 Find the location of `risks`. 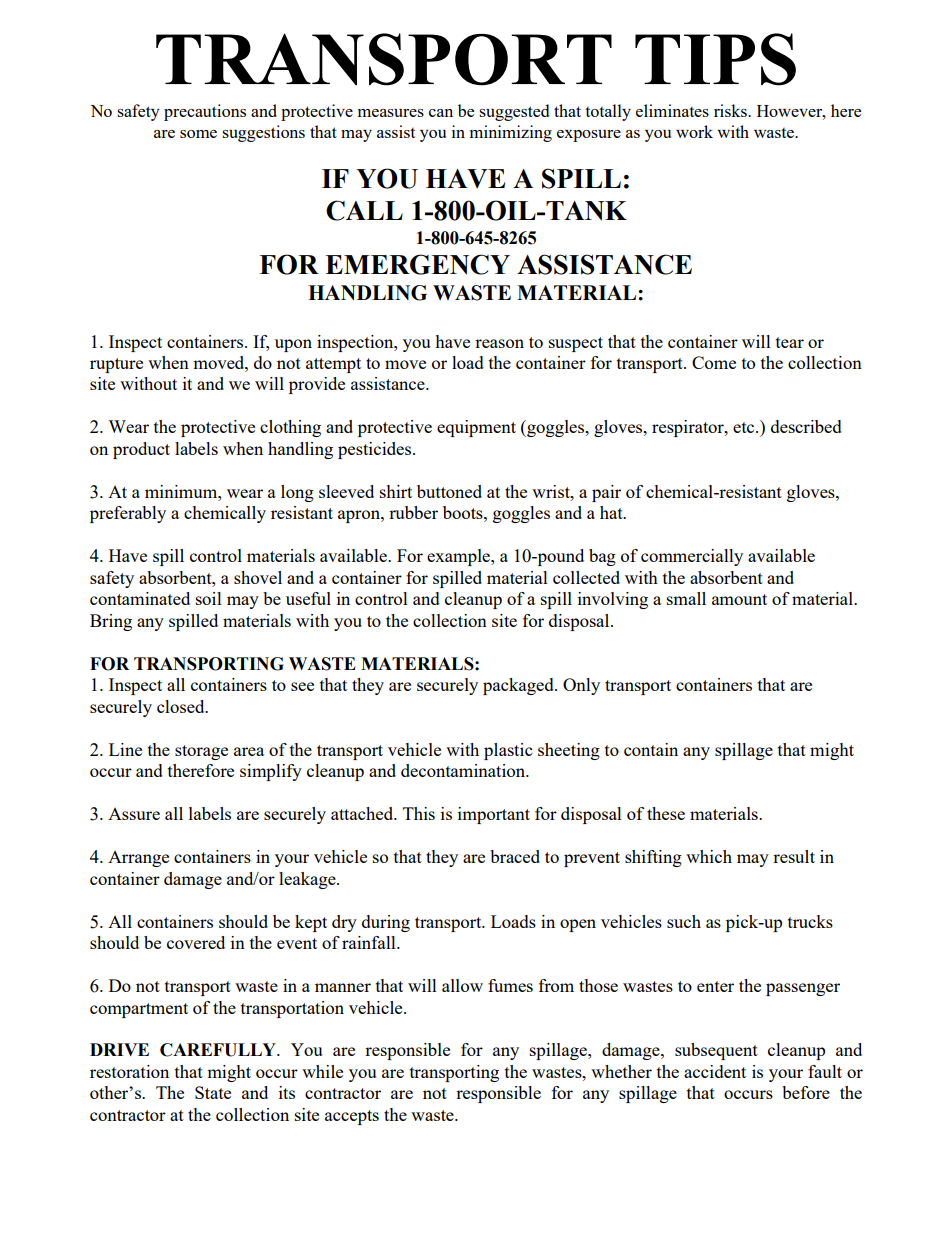

risks is located at coordinates (731, 110).
